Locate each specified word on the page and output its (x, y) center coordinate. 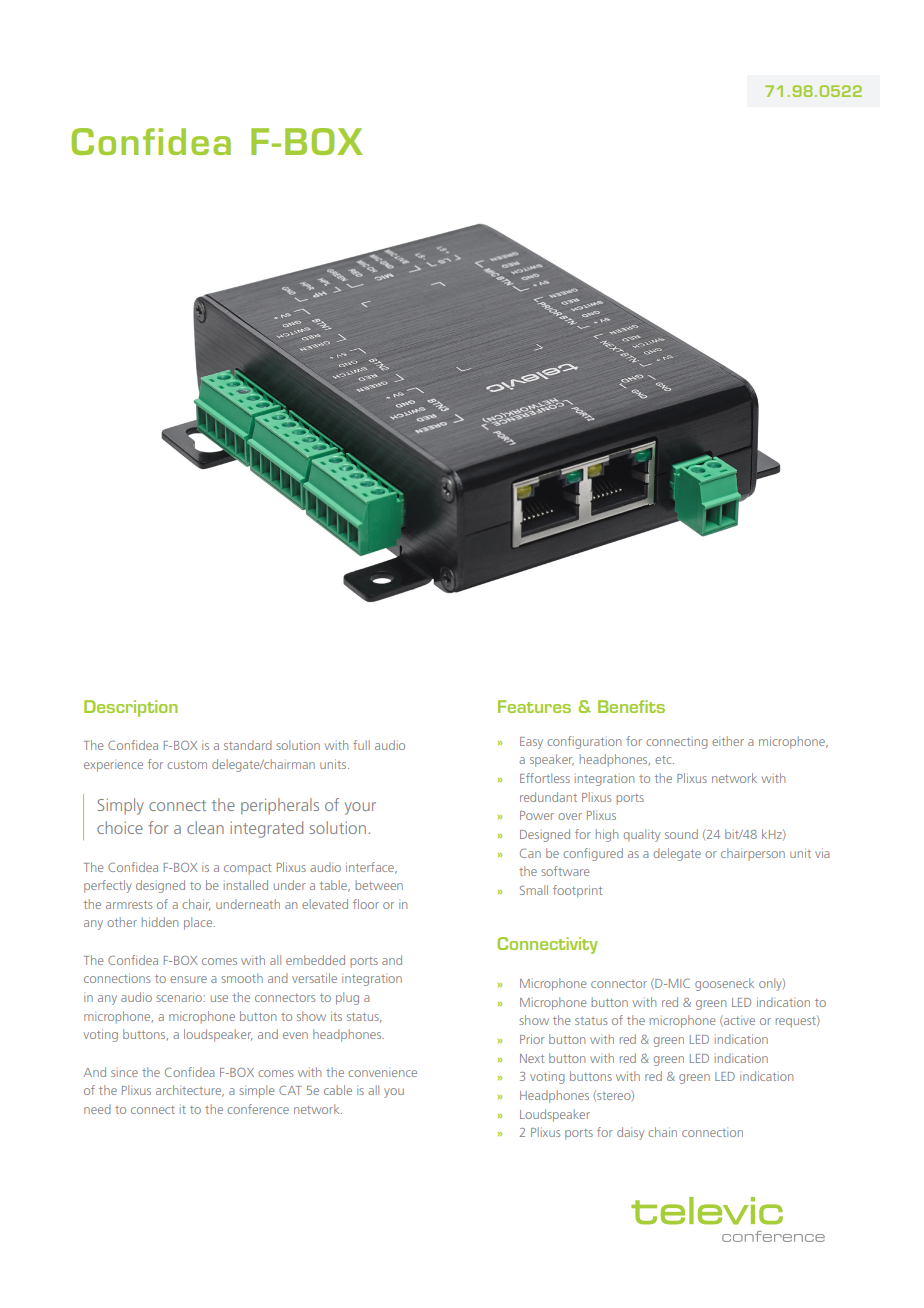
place (199, 923)
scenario (180, 997)
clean (205, 827)
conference (258, 1109)
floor (366, 904)
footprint (577, 891)
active (738, 1021)
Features (534, 706)
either (728, 741)
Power (537, 815)
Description (131, 708)
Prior (532, 1039)
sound (681, 834)
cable (338, 1090)
